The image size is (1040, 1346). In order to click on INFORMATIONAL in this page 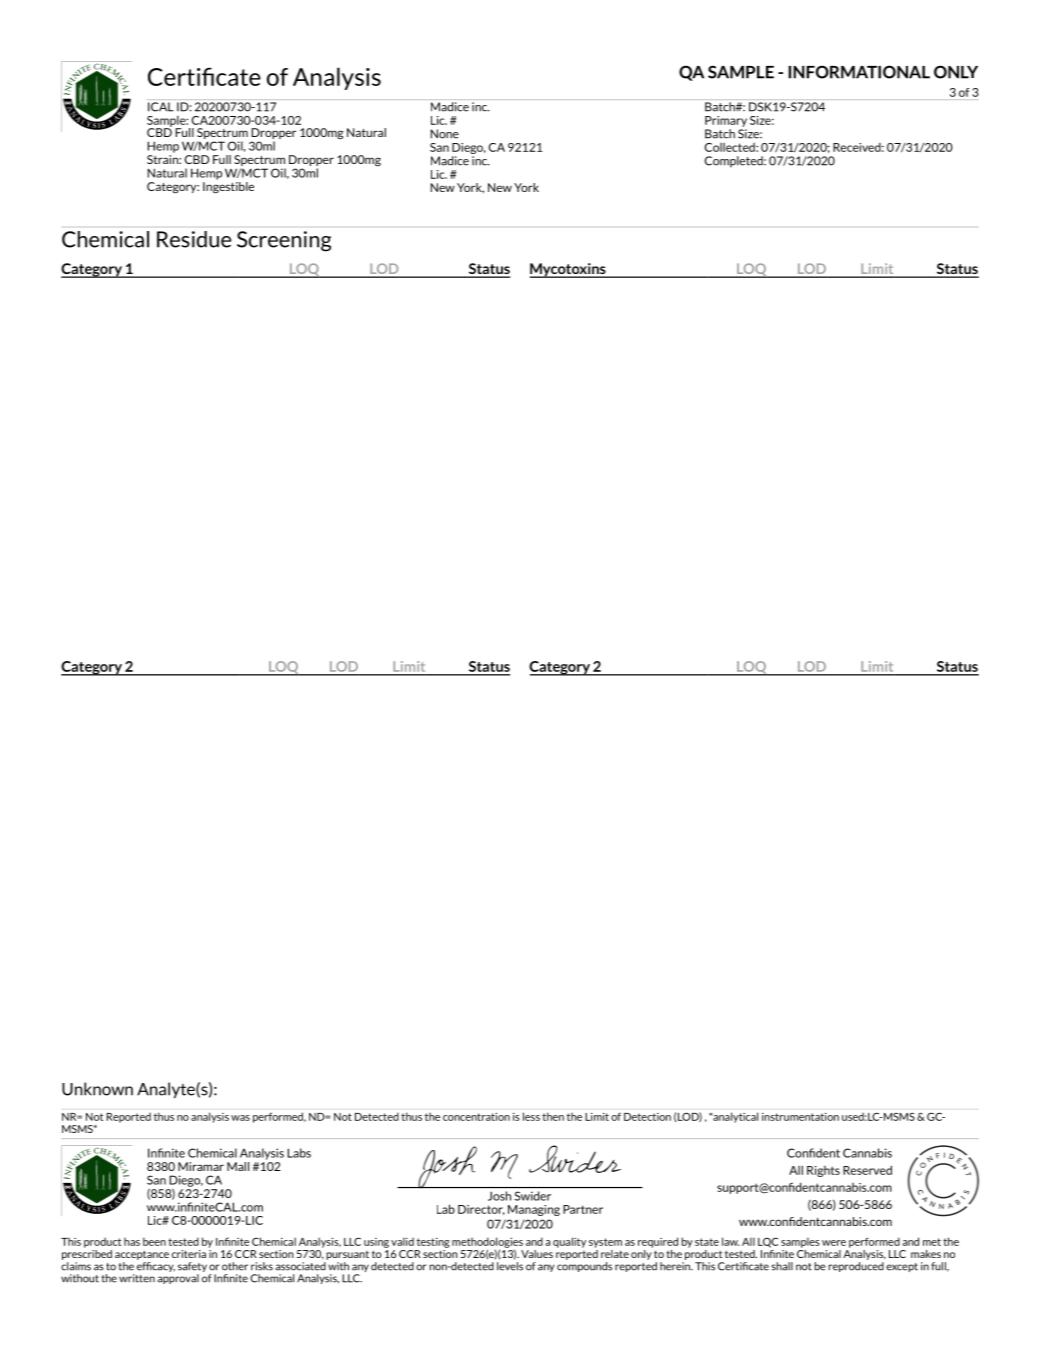, I will do `click(859, 72)`.
